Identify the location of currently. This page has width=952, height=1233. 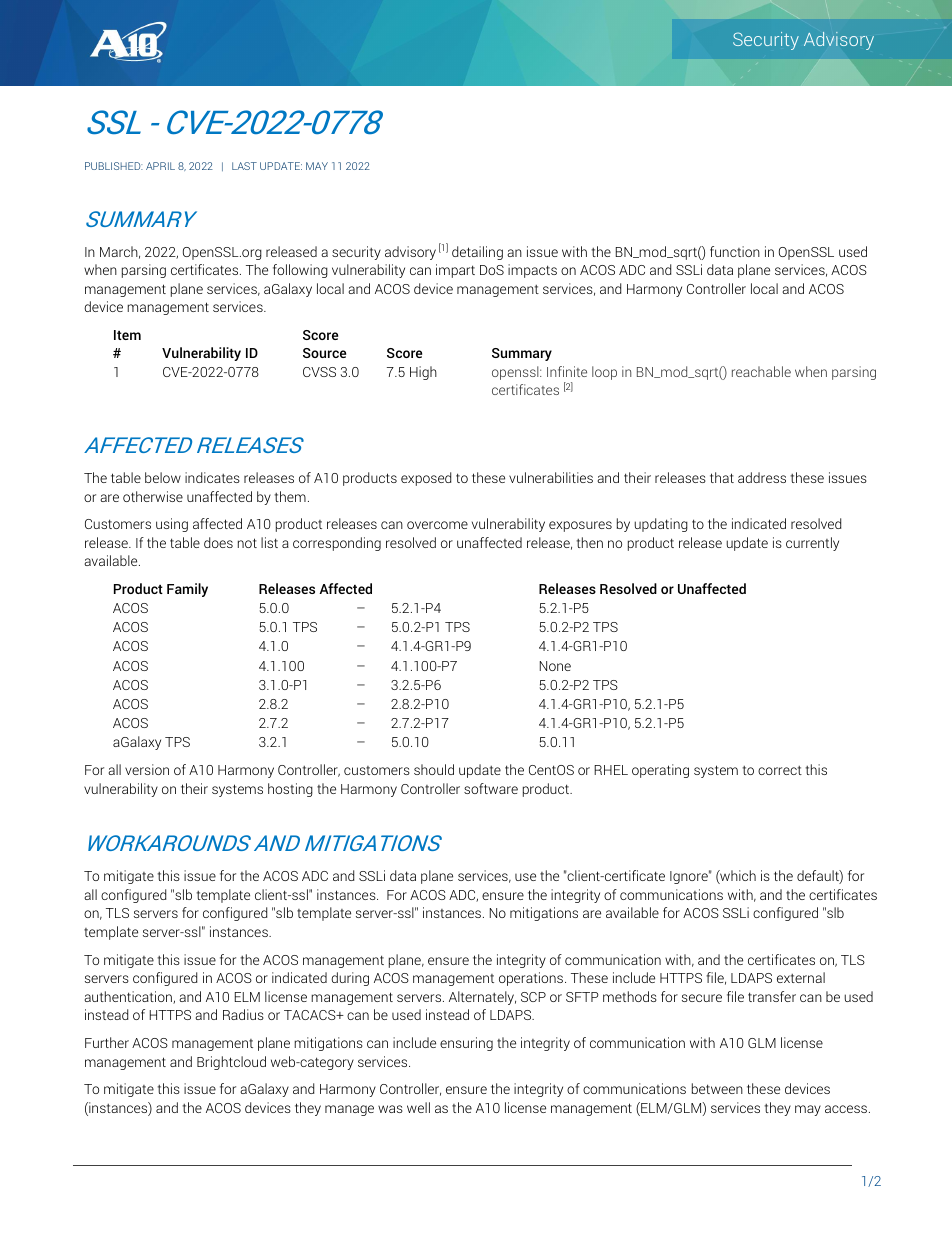
(812, 544).
